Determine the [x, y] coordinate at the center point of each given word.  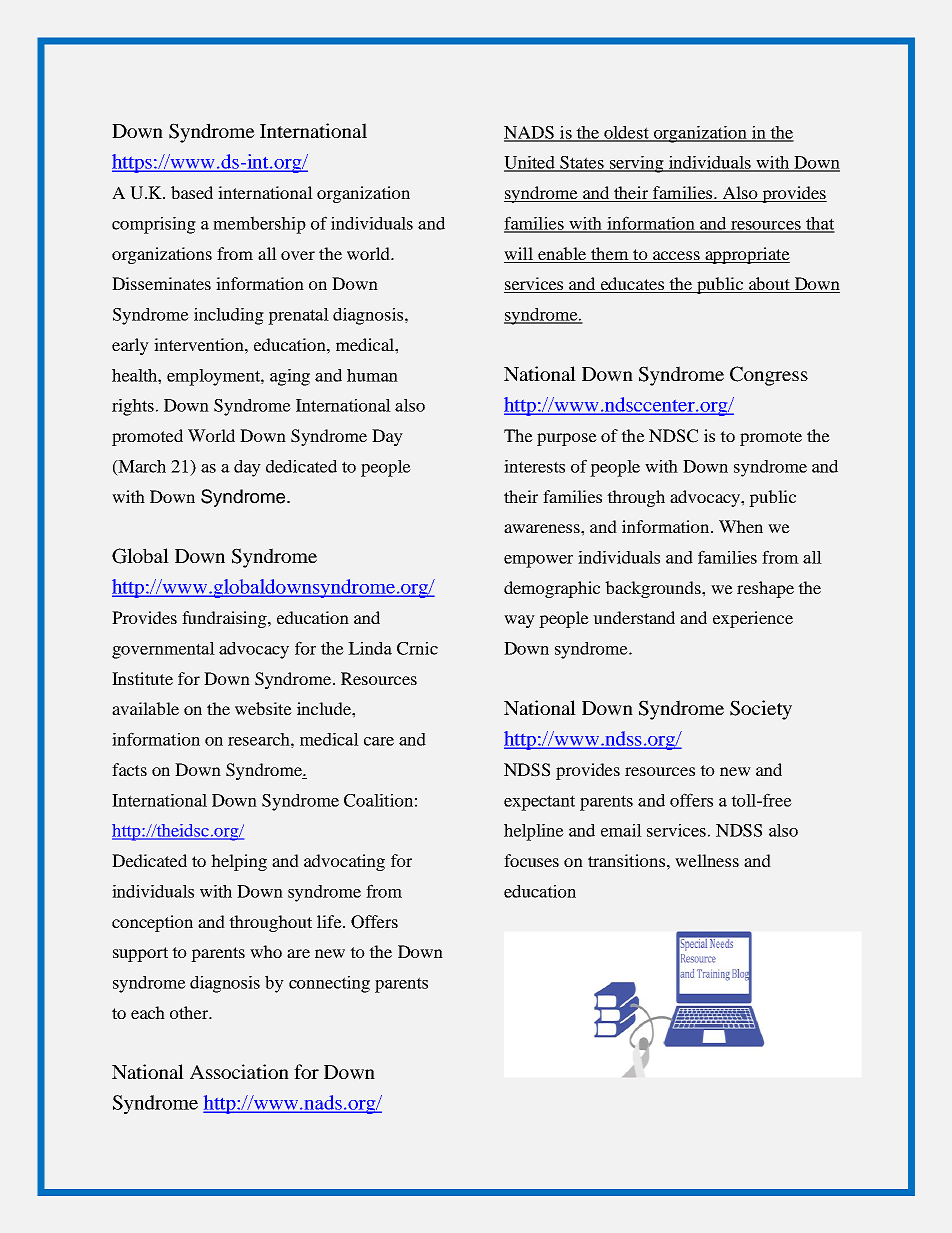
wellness [707, 860]
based [192, 192]
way [519, 621]
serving [636, 164]
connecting [329, 984]
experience [753, 619]
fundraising [225, 619]
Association [239, 1071]
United [530, 163]
